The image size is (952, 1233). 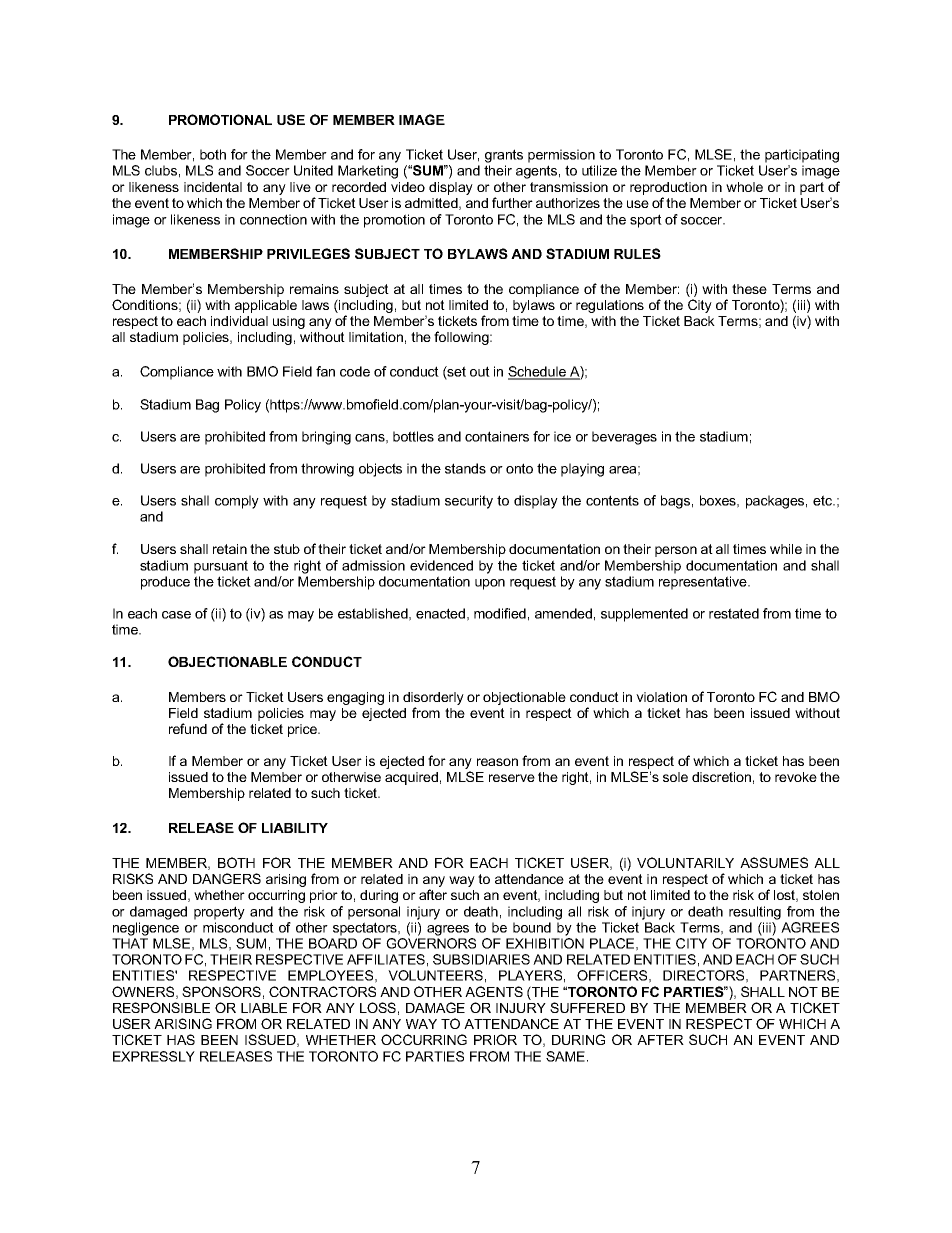 What do you see at coordinates (213, 187) in the screenshot?
I see `incidental` at bounding box center [213, 187].
